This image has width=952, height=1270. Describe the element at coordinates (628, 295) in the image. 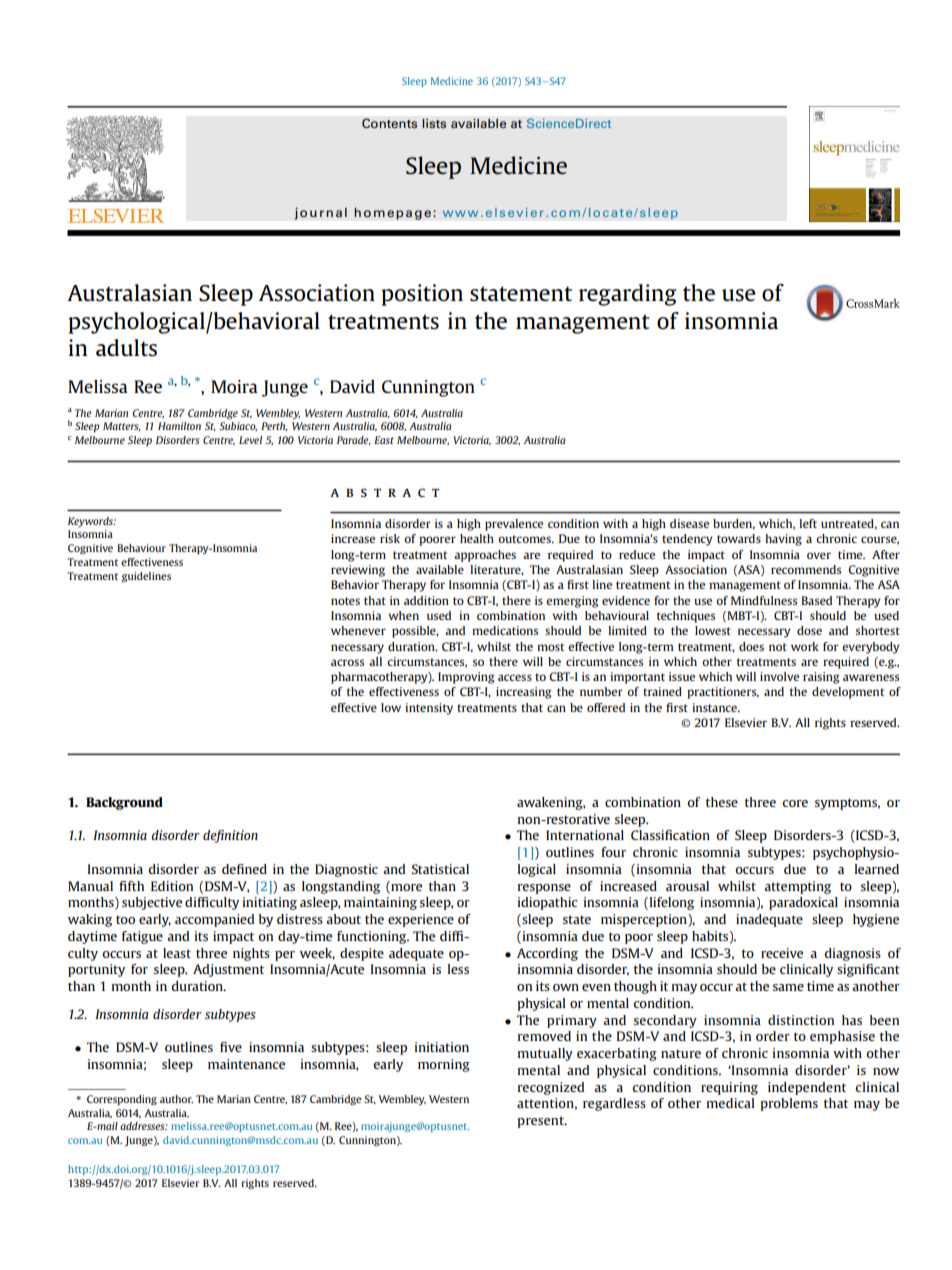

I see `regarding` at that location.
